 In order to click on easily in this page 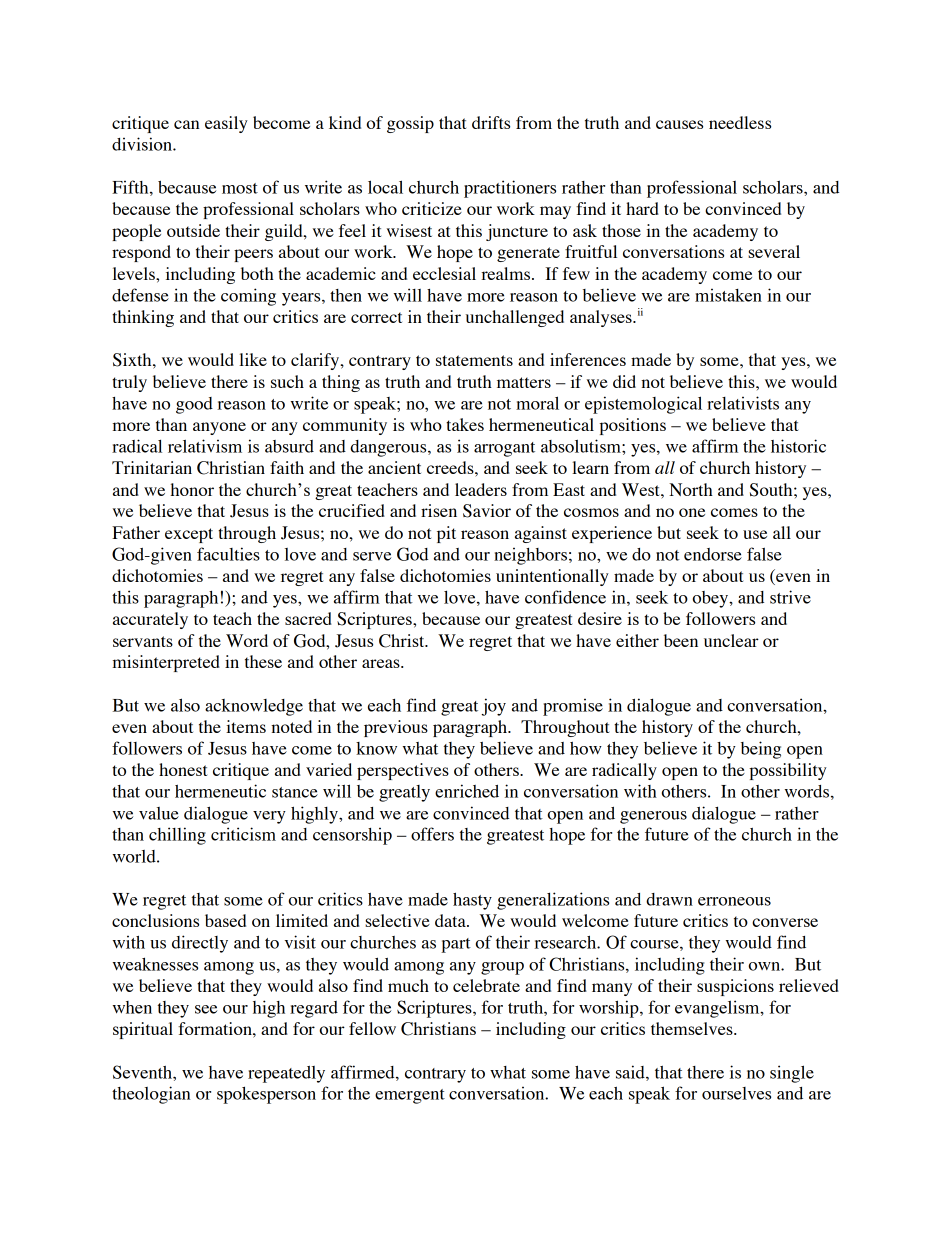, I will do `click(226, 124)`.
